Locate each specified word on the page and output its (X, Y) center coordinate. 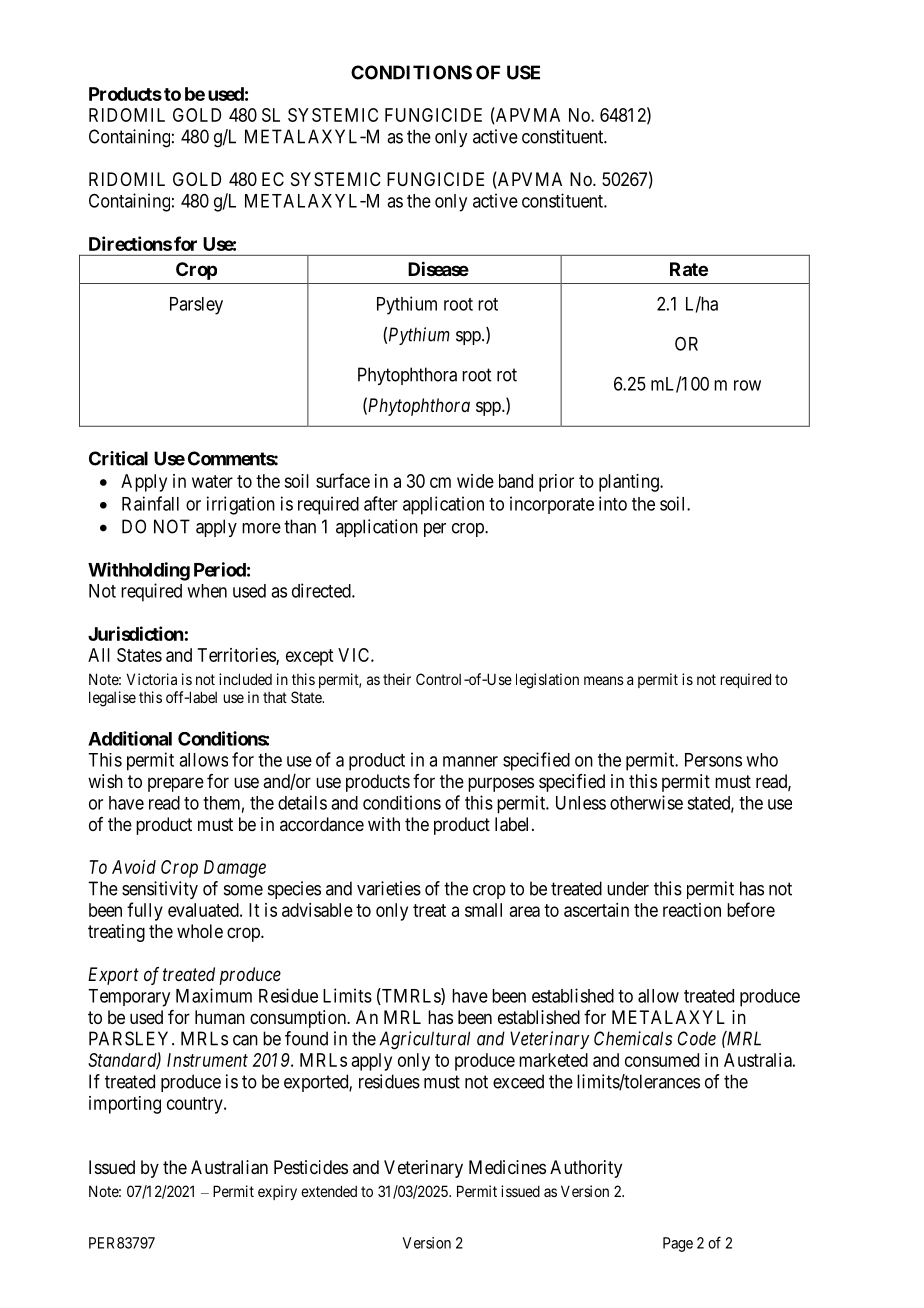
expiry (277, 1192)
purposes (501, 784)
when (207, 591)
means (604, 680)
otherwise (646, 802)
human (220, 1017)
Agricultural (424, 1040)
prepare (176, 784)
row (747, 385)
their (397, 679)
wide (475, 481)
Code (697, 1038)
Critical (118, 458)
